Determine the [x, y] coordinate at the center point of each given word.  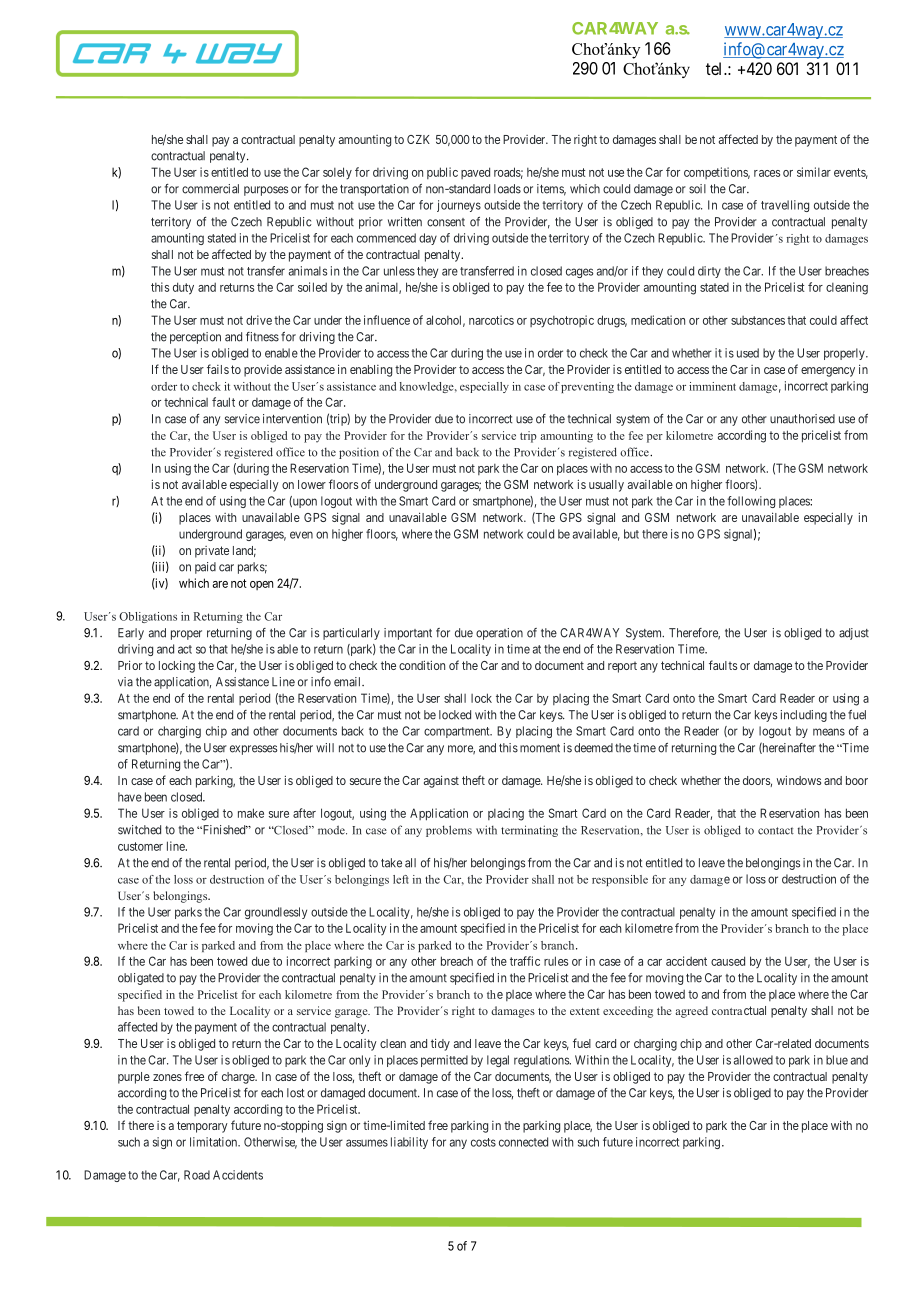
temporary [202, 1127]
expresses [254, 750]
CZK [418, 139]
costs [483, 1142]
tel [715, 68]
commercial [210, 189]
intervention [292, 419]
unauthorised [802, 419]
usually [606, 486]
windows [799, 780]
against [441, 781]
